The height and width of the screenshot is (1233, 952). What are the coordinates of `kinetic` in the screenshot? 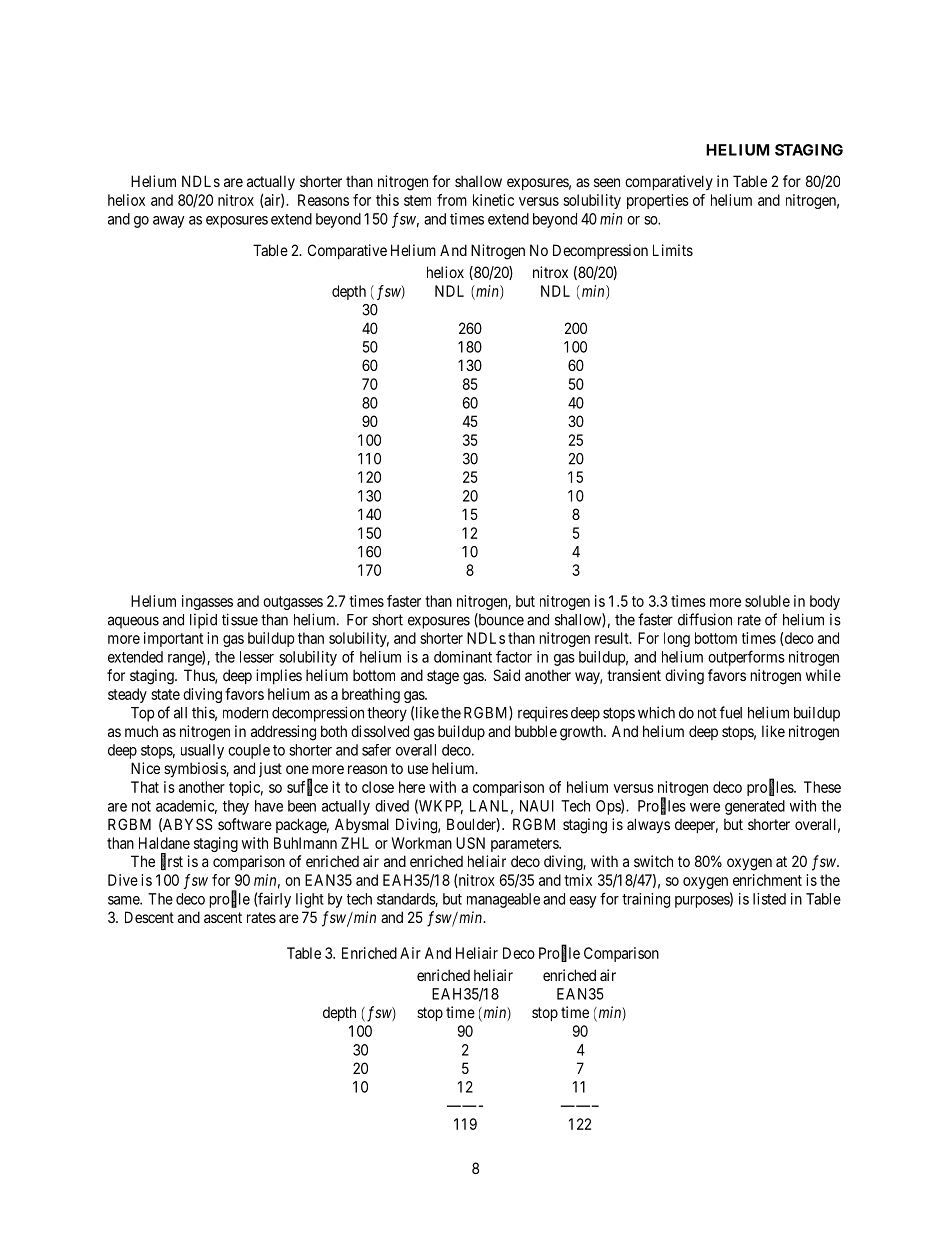 It's located at (493, 200).
